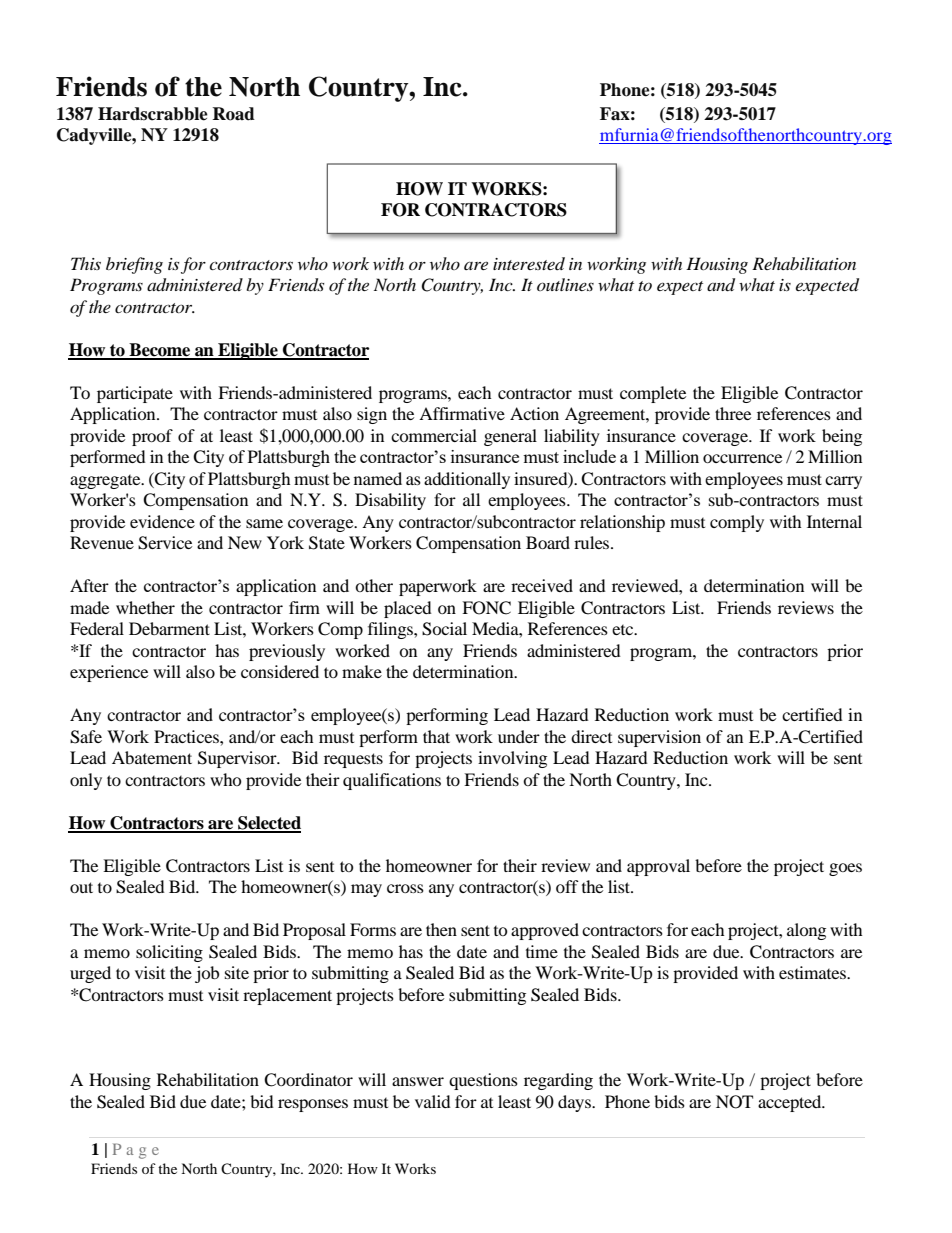  Describe the element at coordinates (234, 114) in the image. I see `Road` at that location.
